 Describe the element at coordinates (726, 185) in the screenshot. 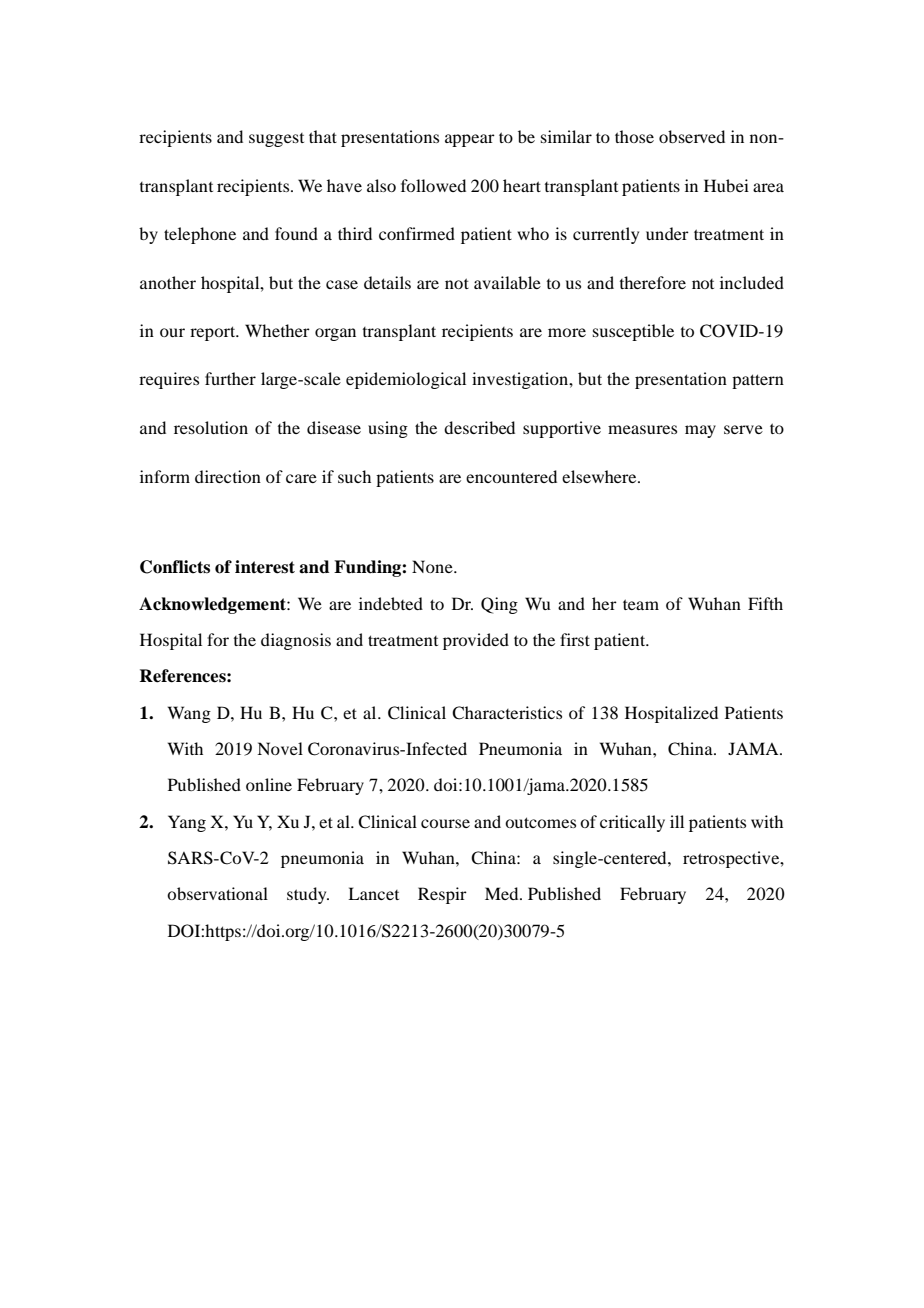

I see `Hubei` at that location.
